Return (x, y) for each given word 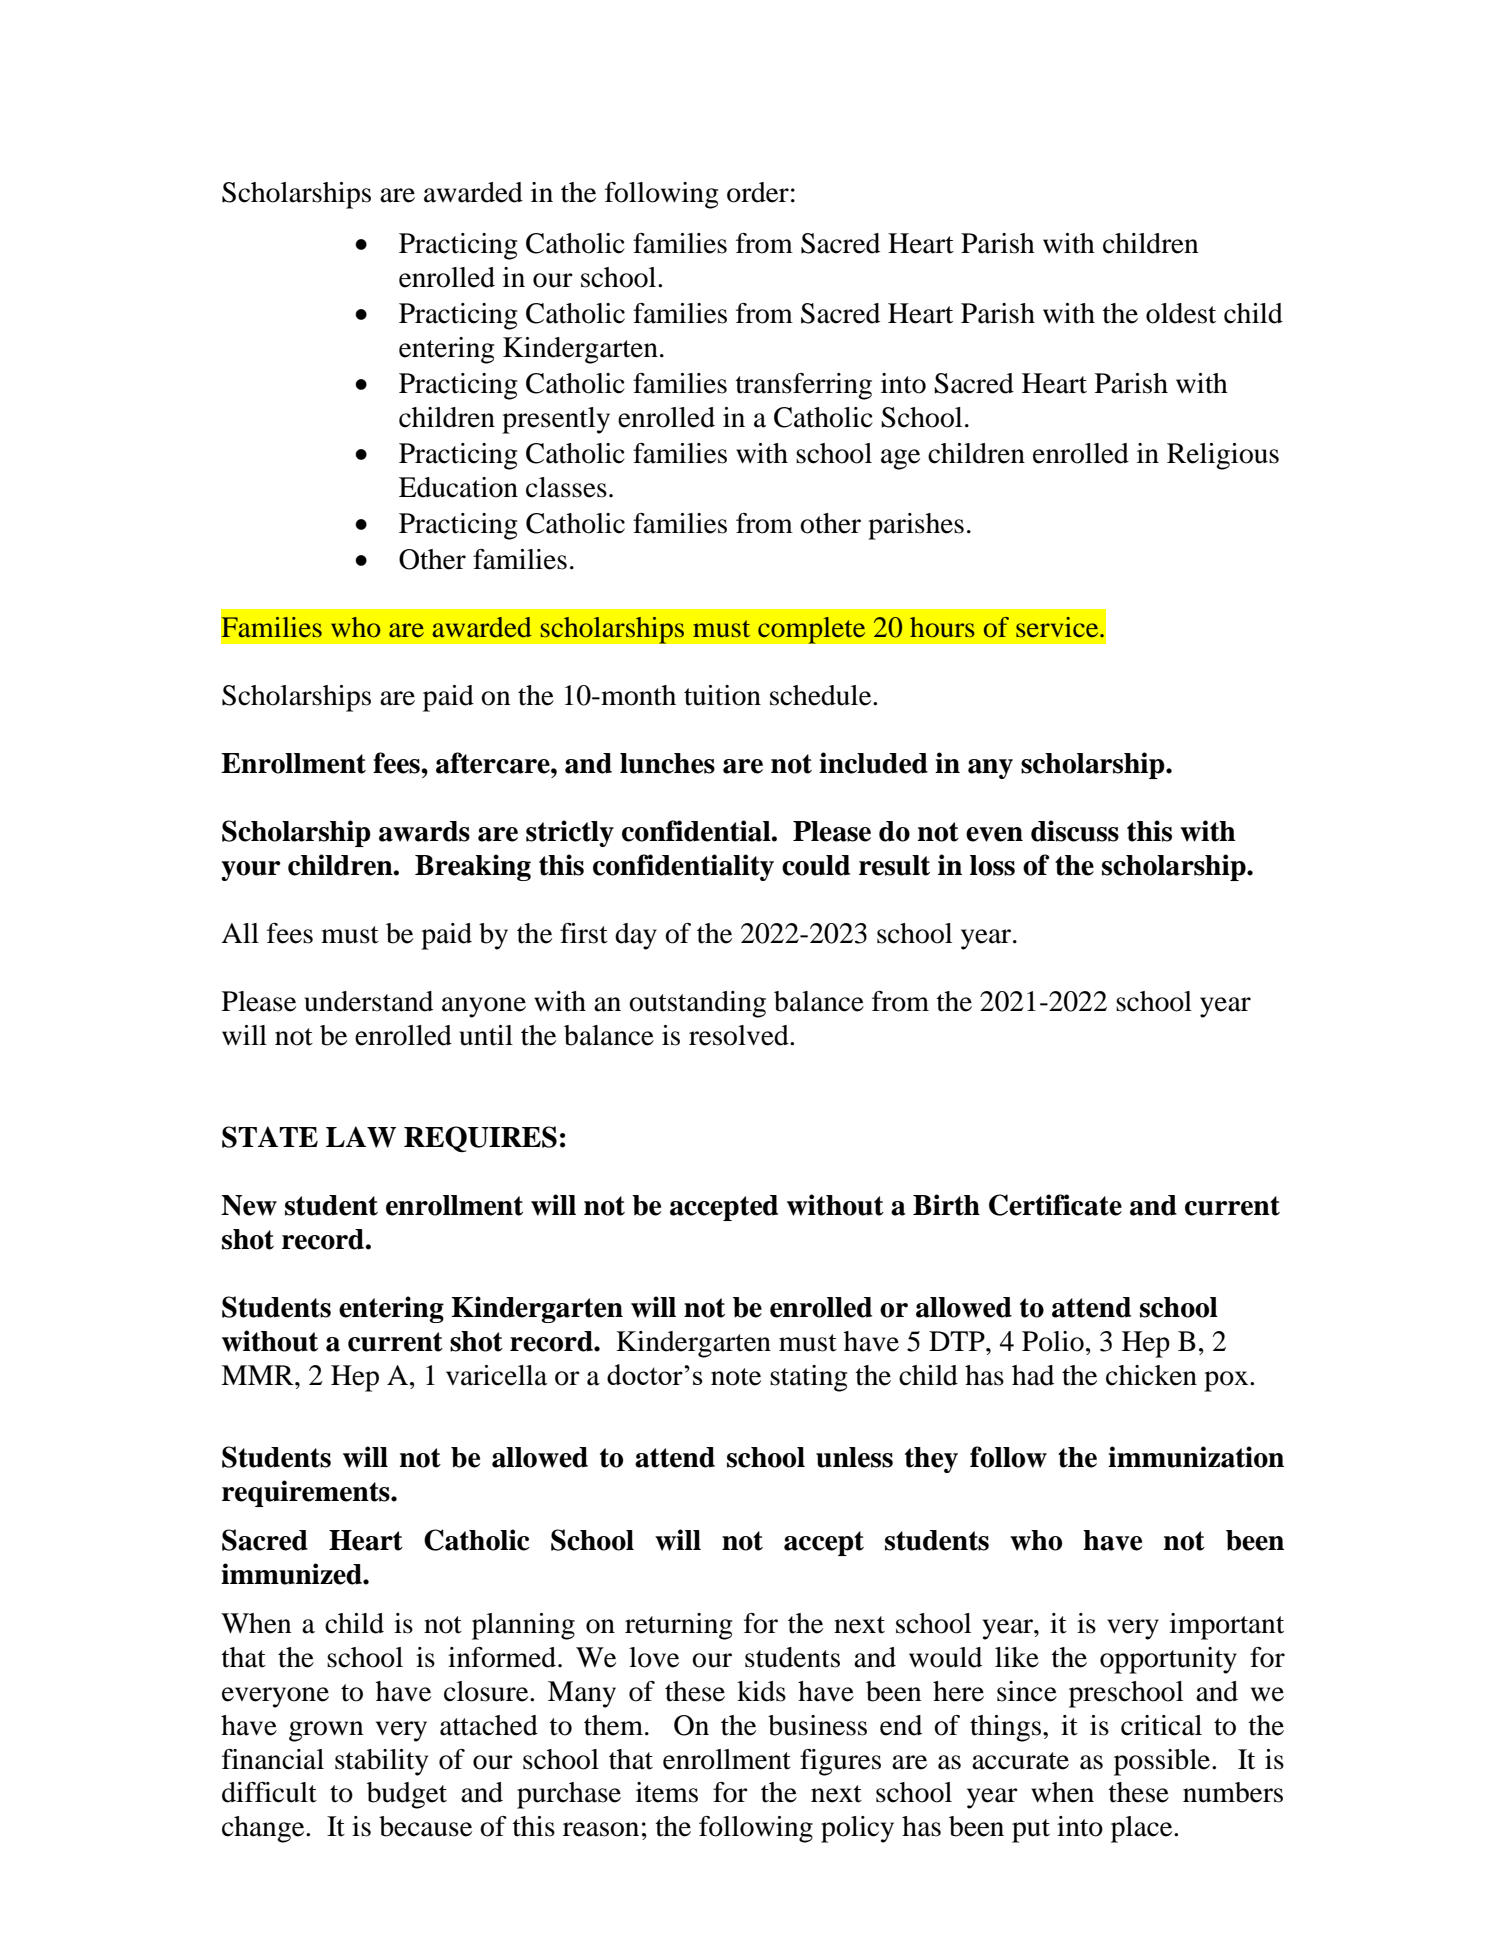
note (736, 1377)
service (1058, 627)
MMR (258, 1375)
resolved (740, 1035)
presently (556, 420)
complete (812, 630)
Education (458, 487)
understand (368, 1001)
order (758, 192)
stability (381, 1762)
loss (992, 865)
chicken (1151, 1375)
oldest (1181, 313)
